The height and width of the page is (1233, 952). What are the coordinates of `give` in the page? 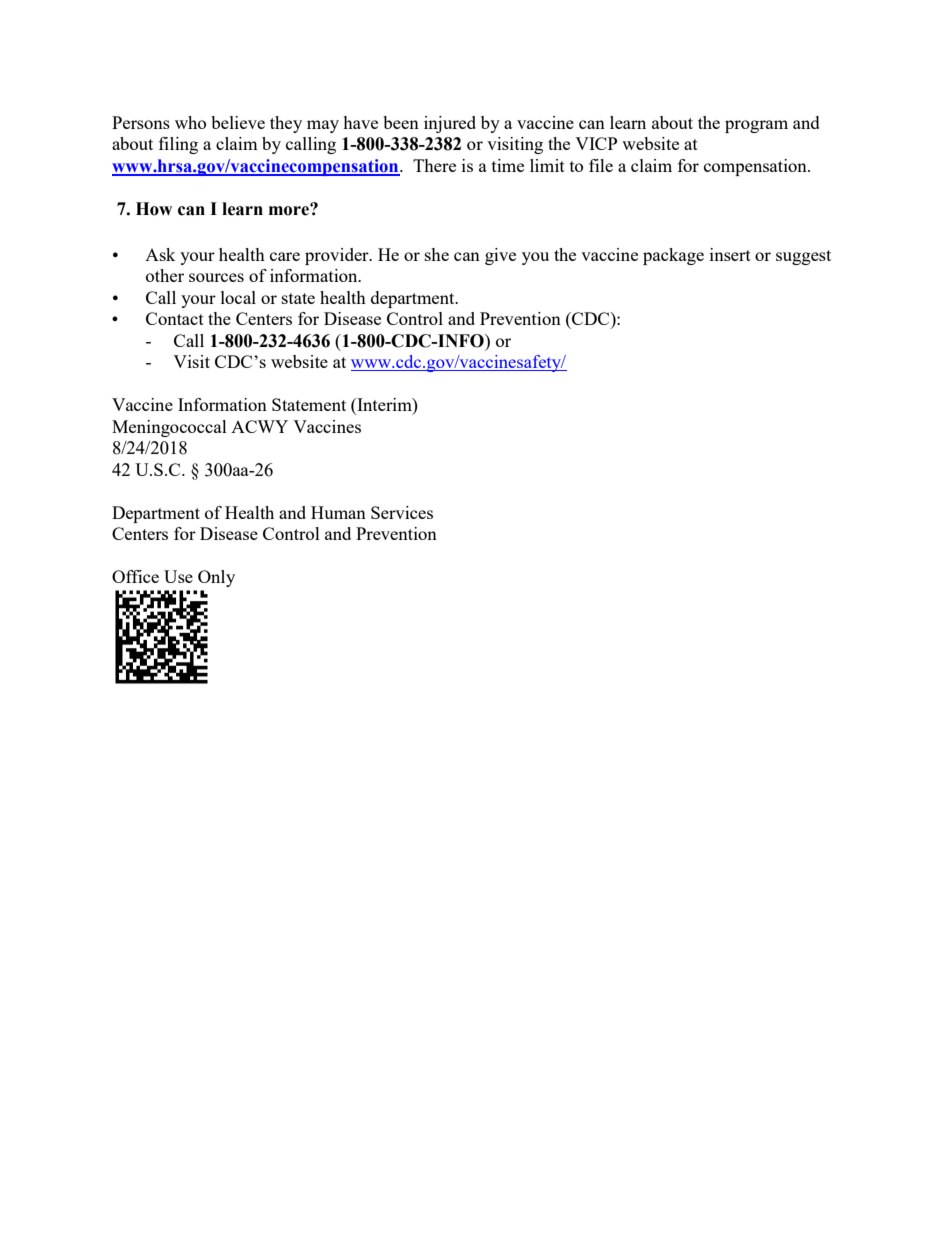 It's located at (500, 256).
